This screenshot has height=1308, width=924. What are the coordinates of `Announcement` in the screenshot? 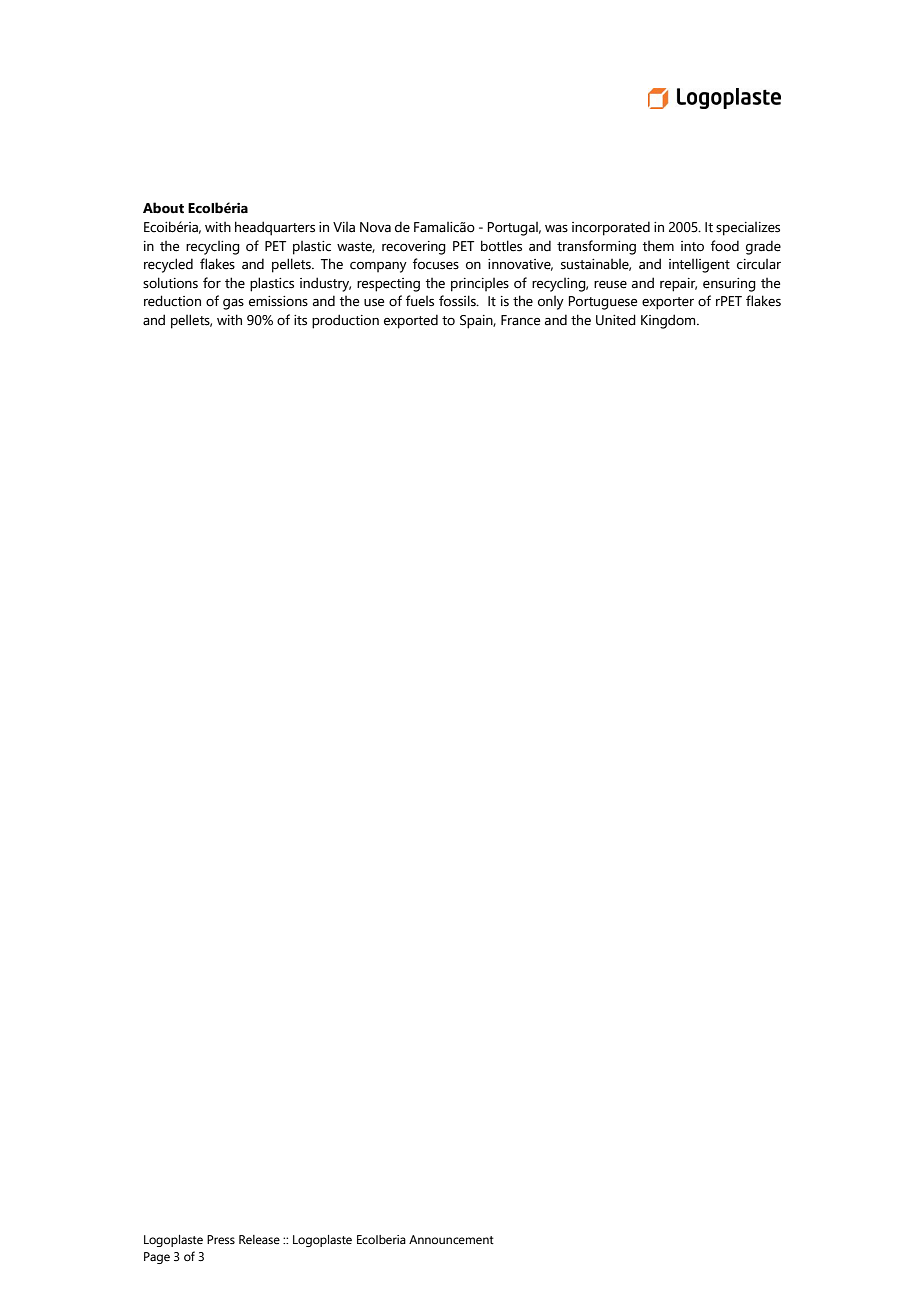 It's located at (451, 1239).
